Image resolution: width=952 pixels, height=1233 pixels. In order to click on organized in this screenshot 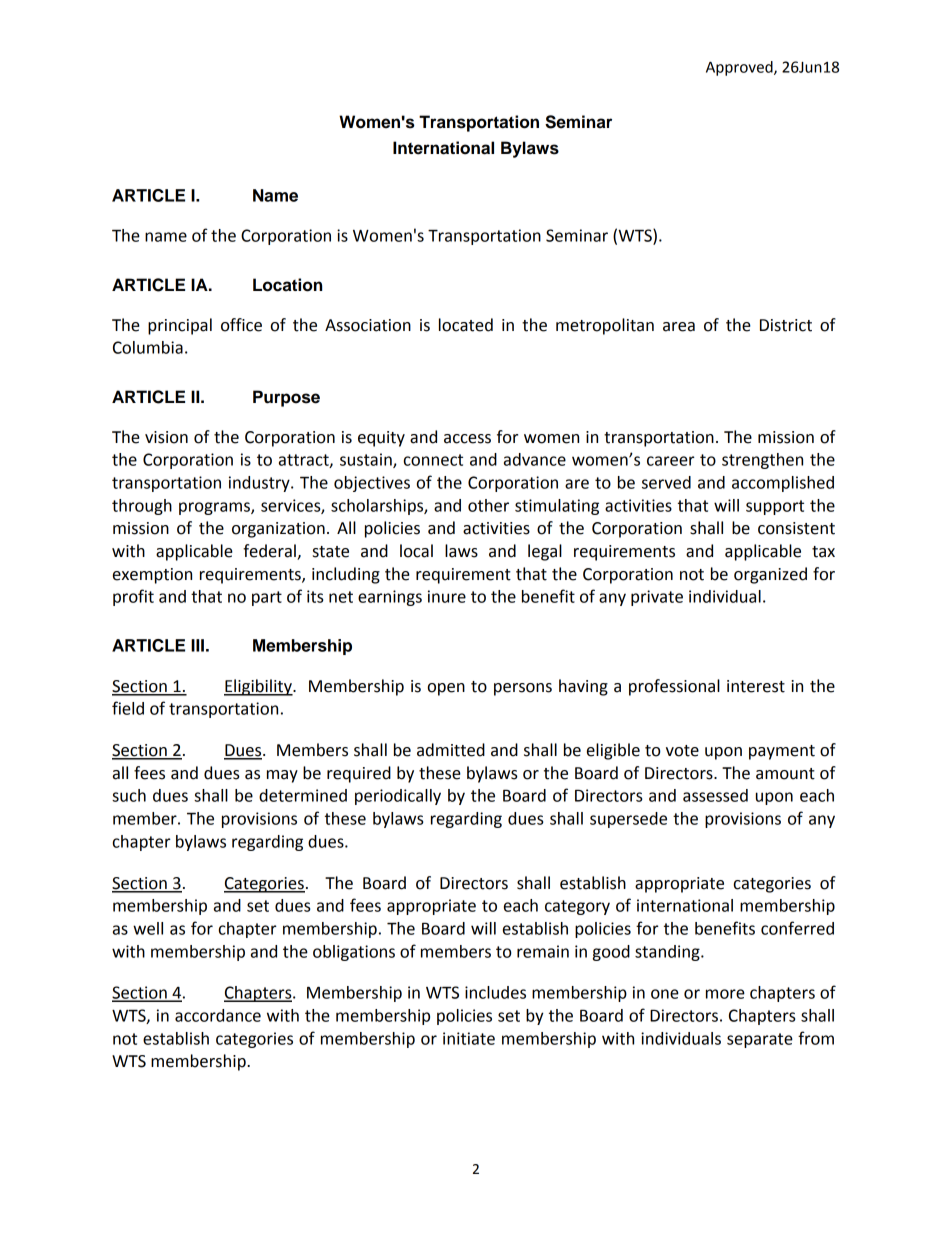, I will do `click(770, 575)`.
